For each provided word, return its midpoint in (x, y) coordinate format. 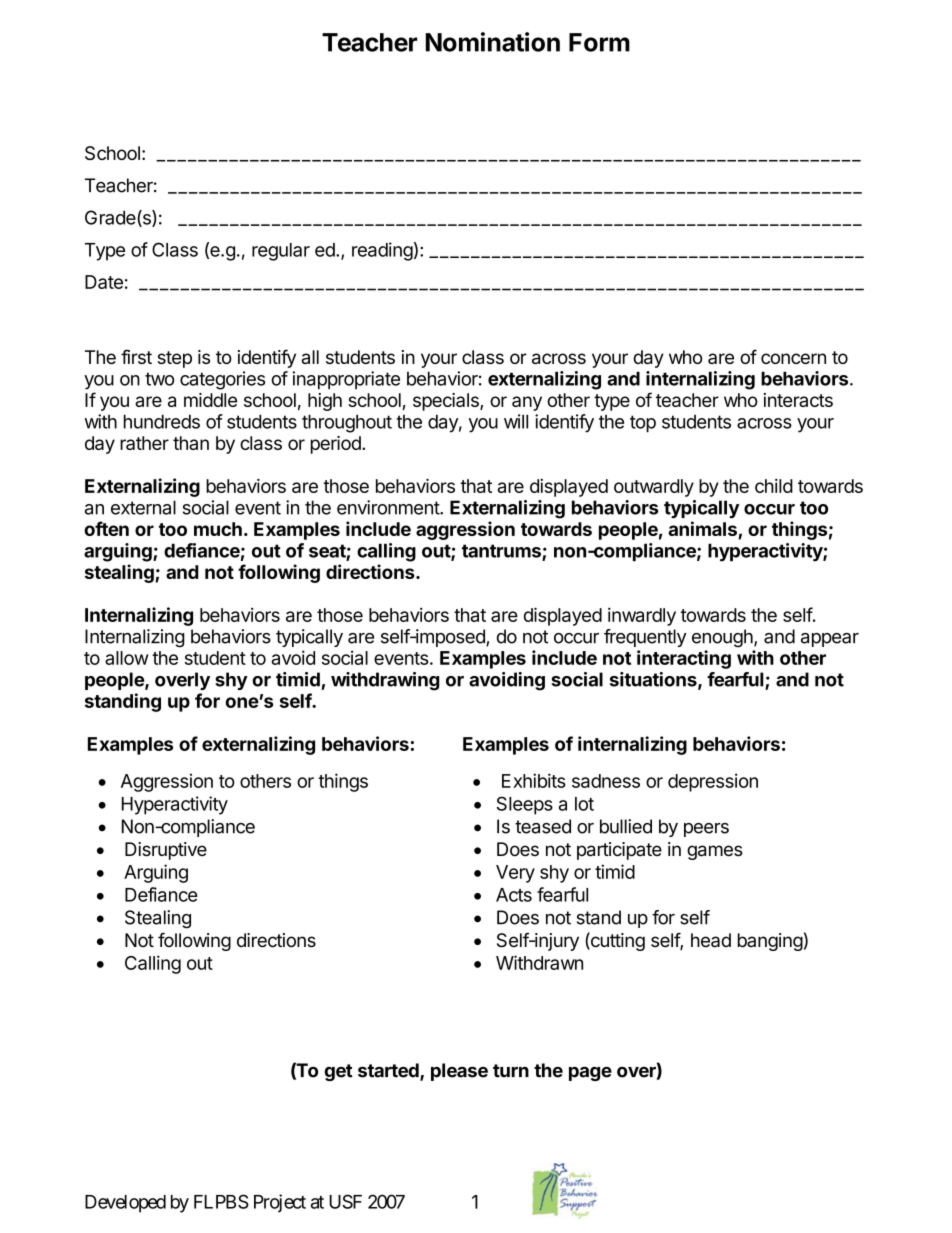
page (590, 1074)
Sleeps (525, 805)
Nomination (493, 42)
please (459, 1072)
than (191, 443)
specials (447, 402)
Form (599, 42)
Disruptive (166, 851)
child (774, 486)
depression (713, 782)
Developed (125, 1204)
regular (281, 252)
